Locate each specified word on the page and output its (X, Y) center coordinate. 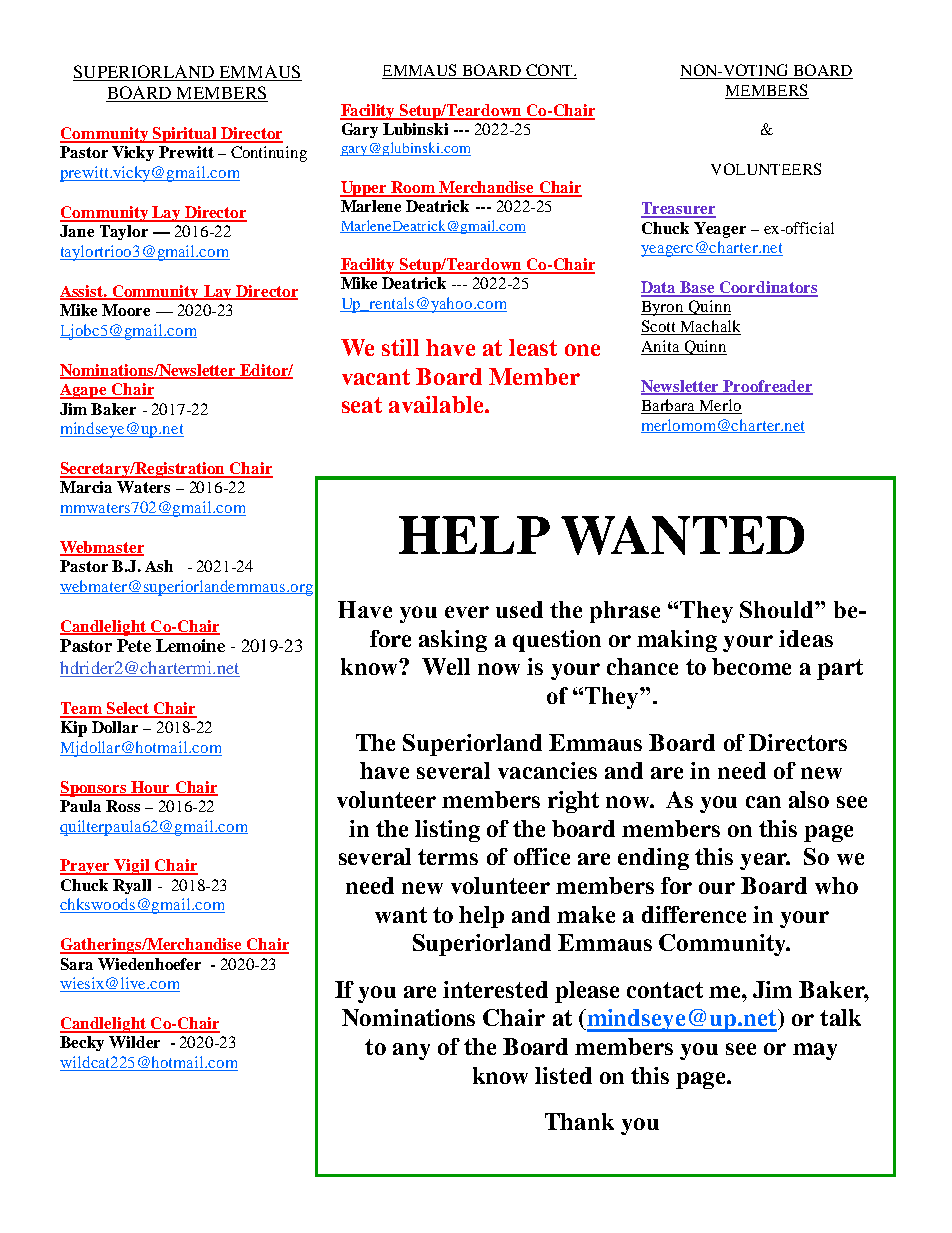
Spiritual (184, 135)
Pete (134, 645)
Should (778, 609)
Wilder (134, 1042)
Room (413, 188)
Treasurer (678, 209)
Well (446, 666)
